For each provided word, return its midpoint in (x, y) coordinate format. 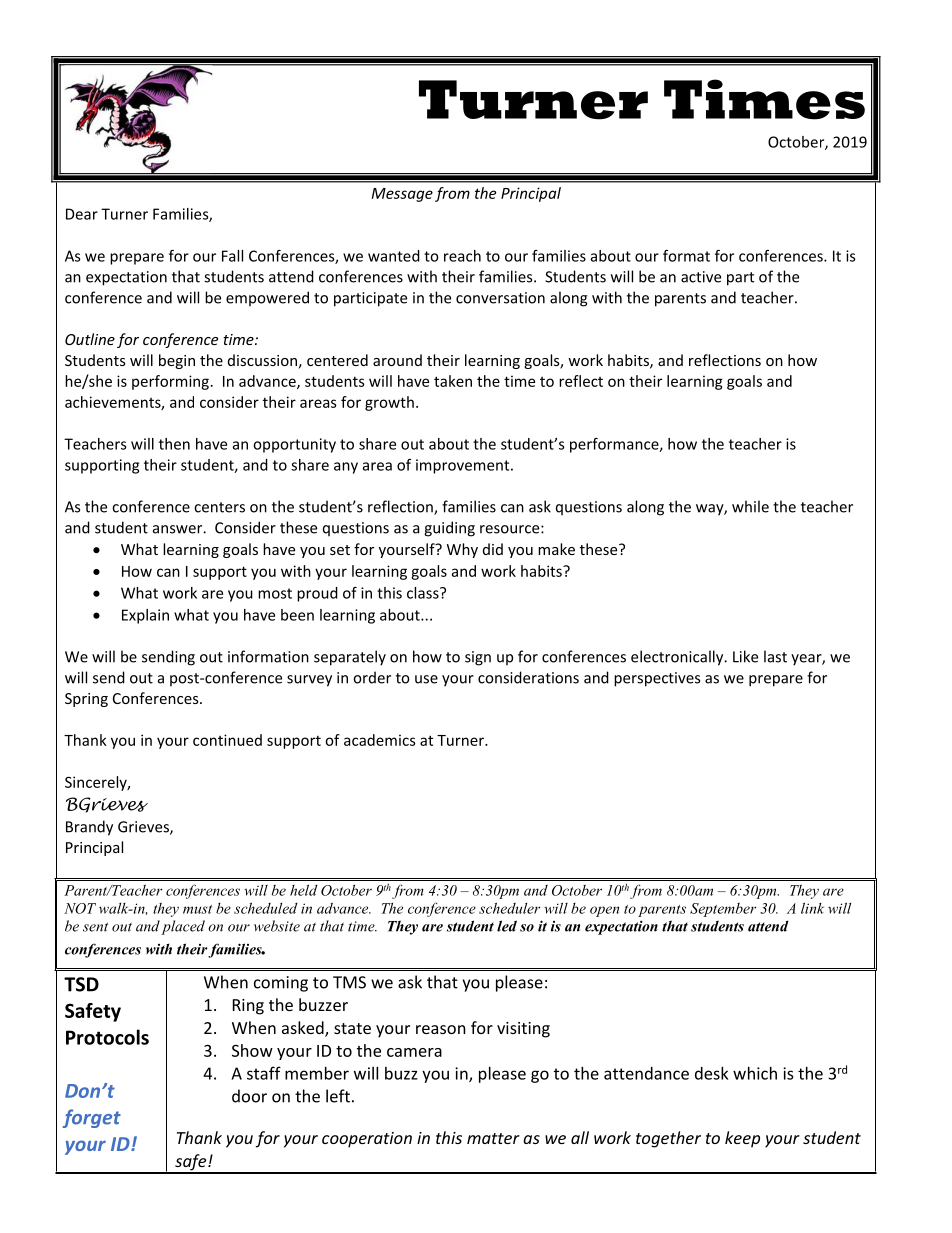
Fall (232, 256)
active (701, 277)
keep (742, 1139)
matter (493, 1138)
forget (91, 1118)
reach (462, 256)
